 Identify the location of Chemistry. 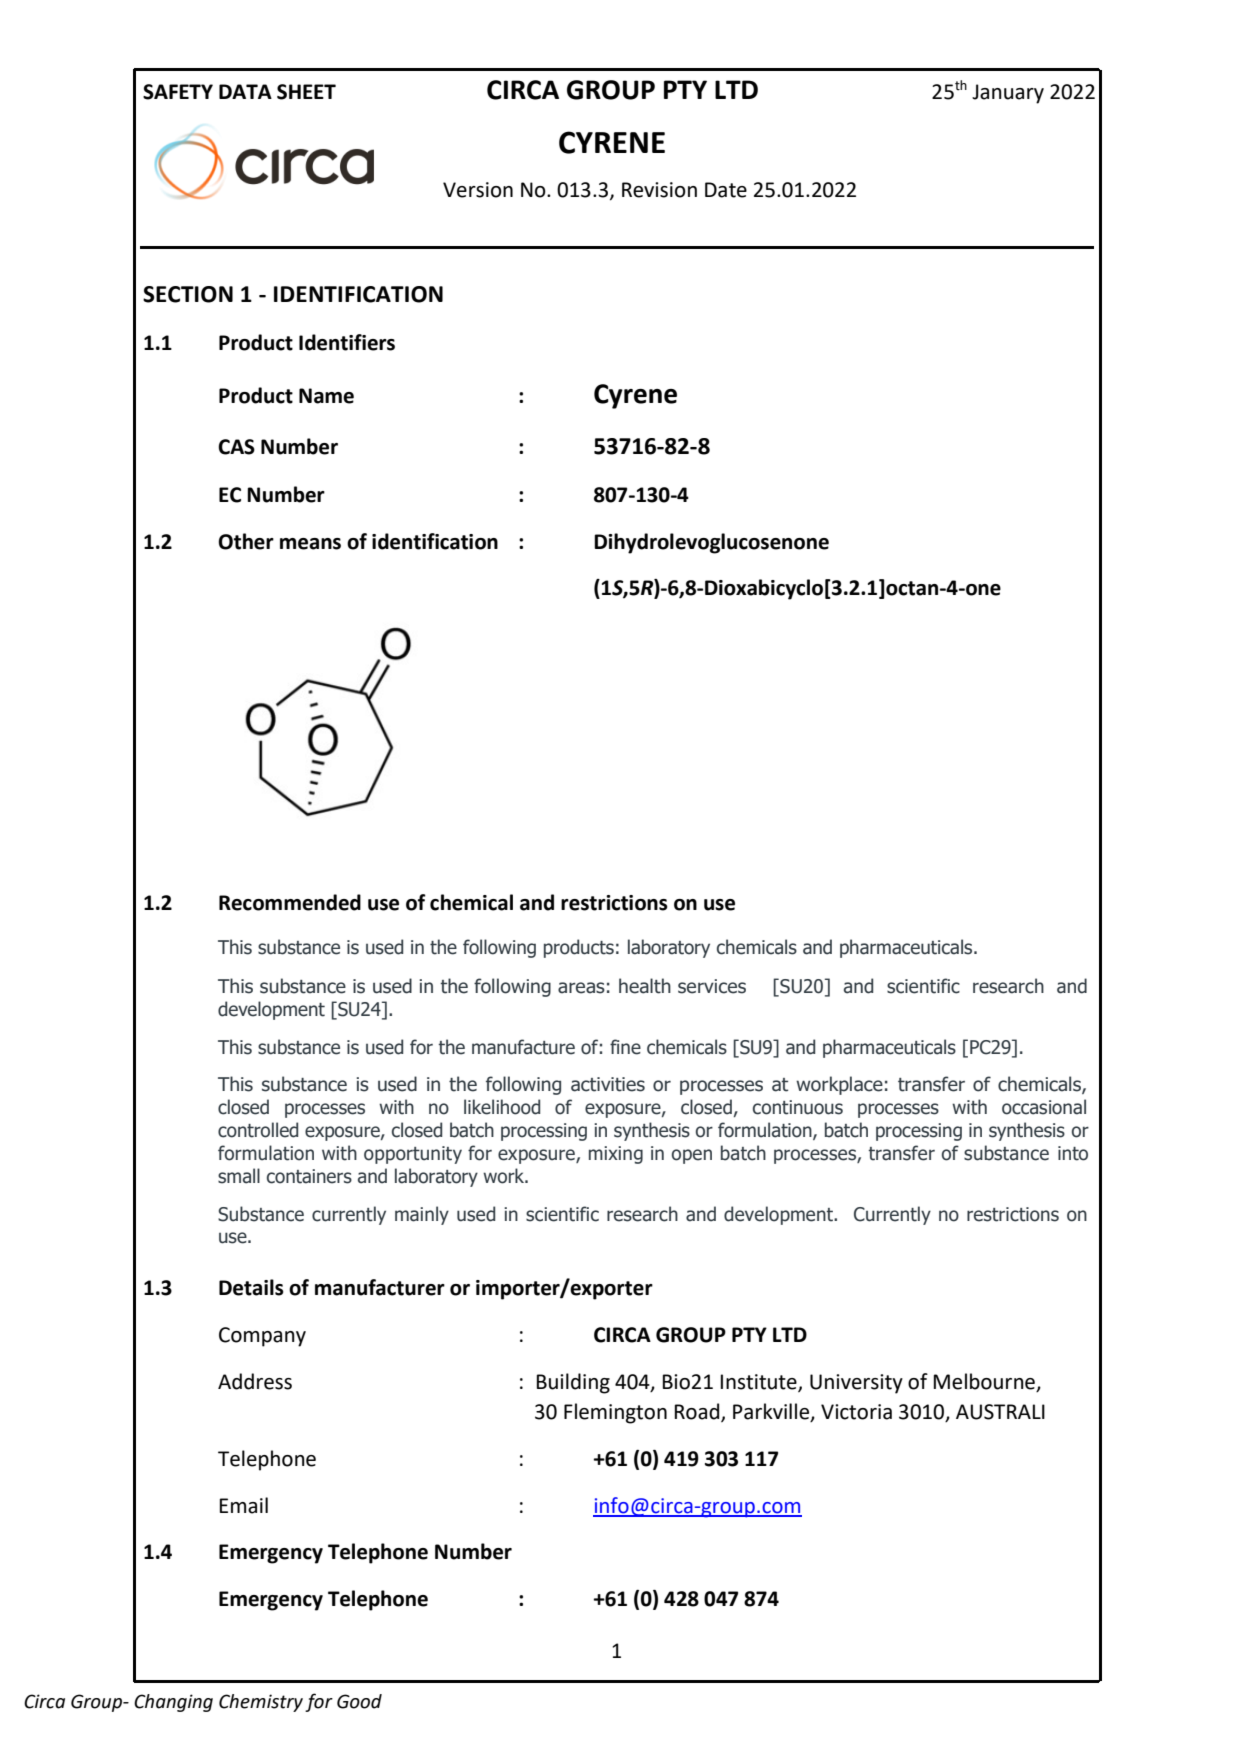
(261, 1703).
